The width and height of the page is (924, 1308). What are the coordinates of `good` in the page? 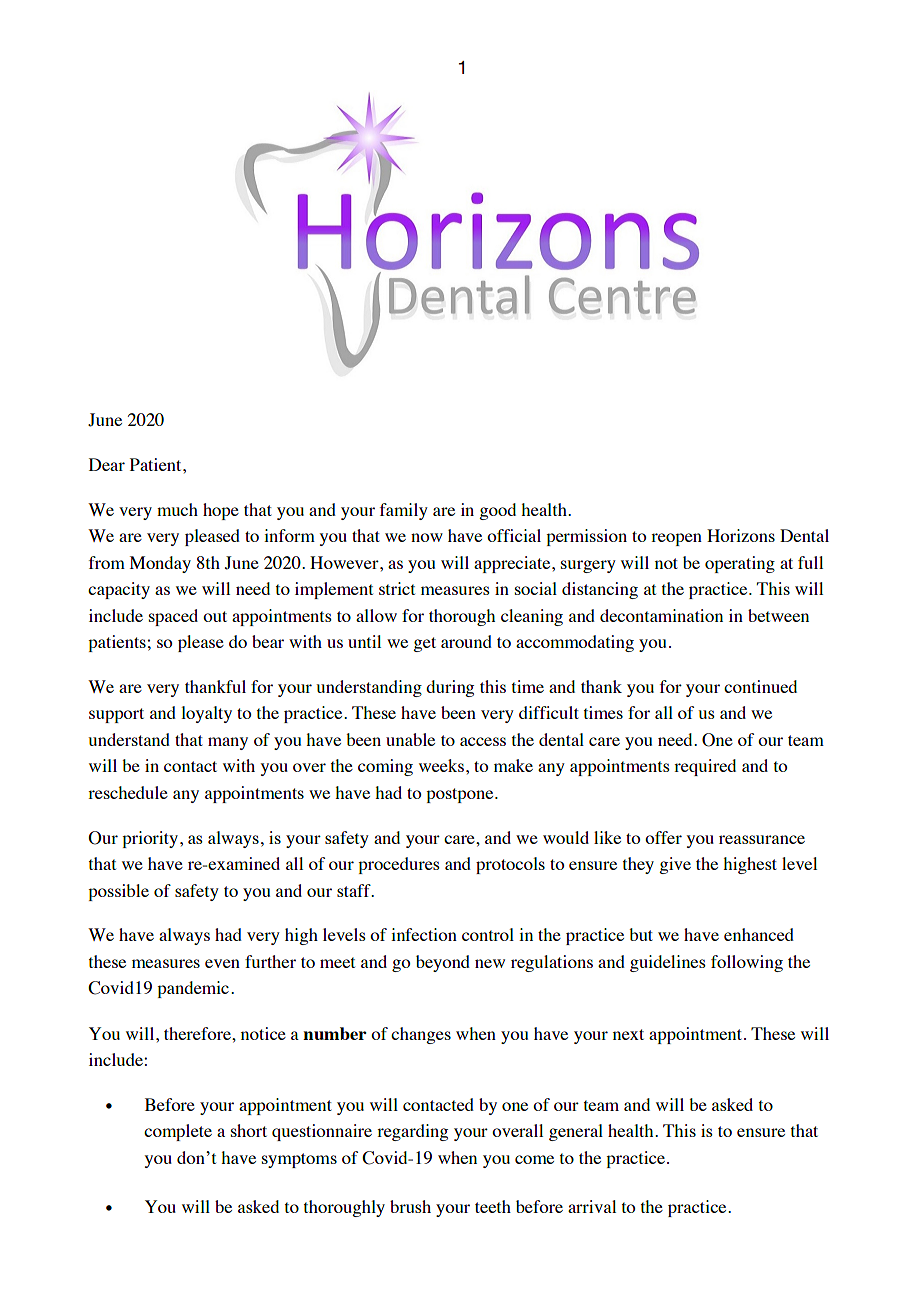 It's located at (497, 511).
